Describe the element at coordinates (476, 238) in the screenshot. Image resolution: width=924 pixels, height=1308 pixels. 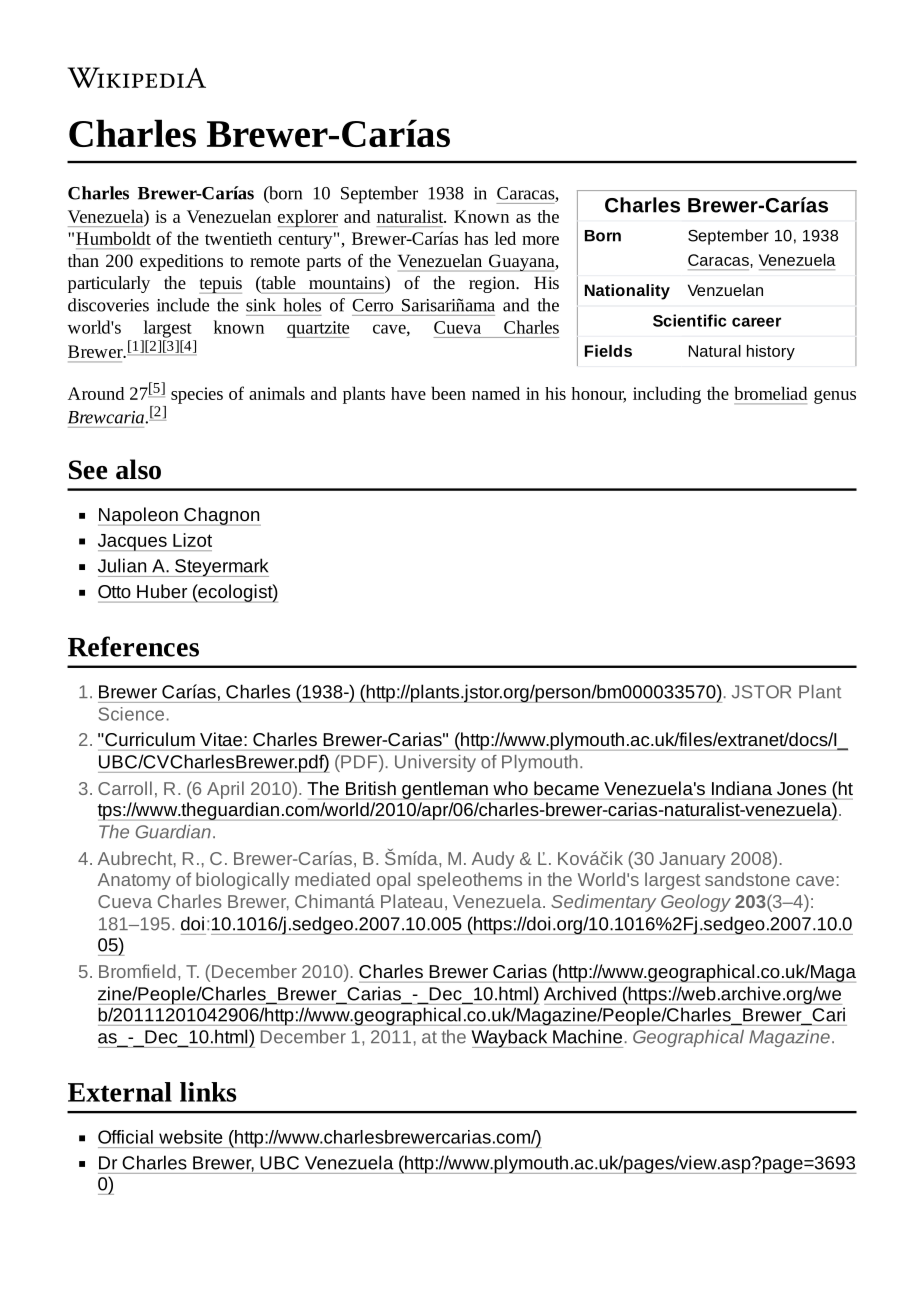
I see `has` at that location.
